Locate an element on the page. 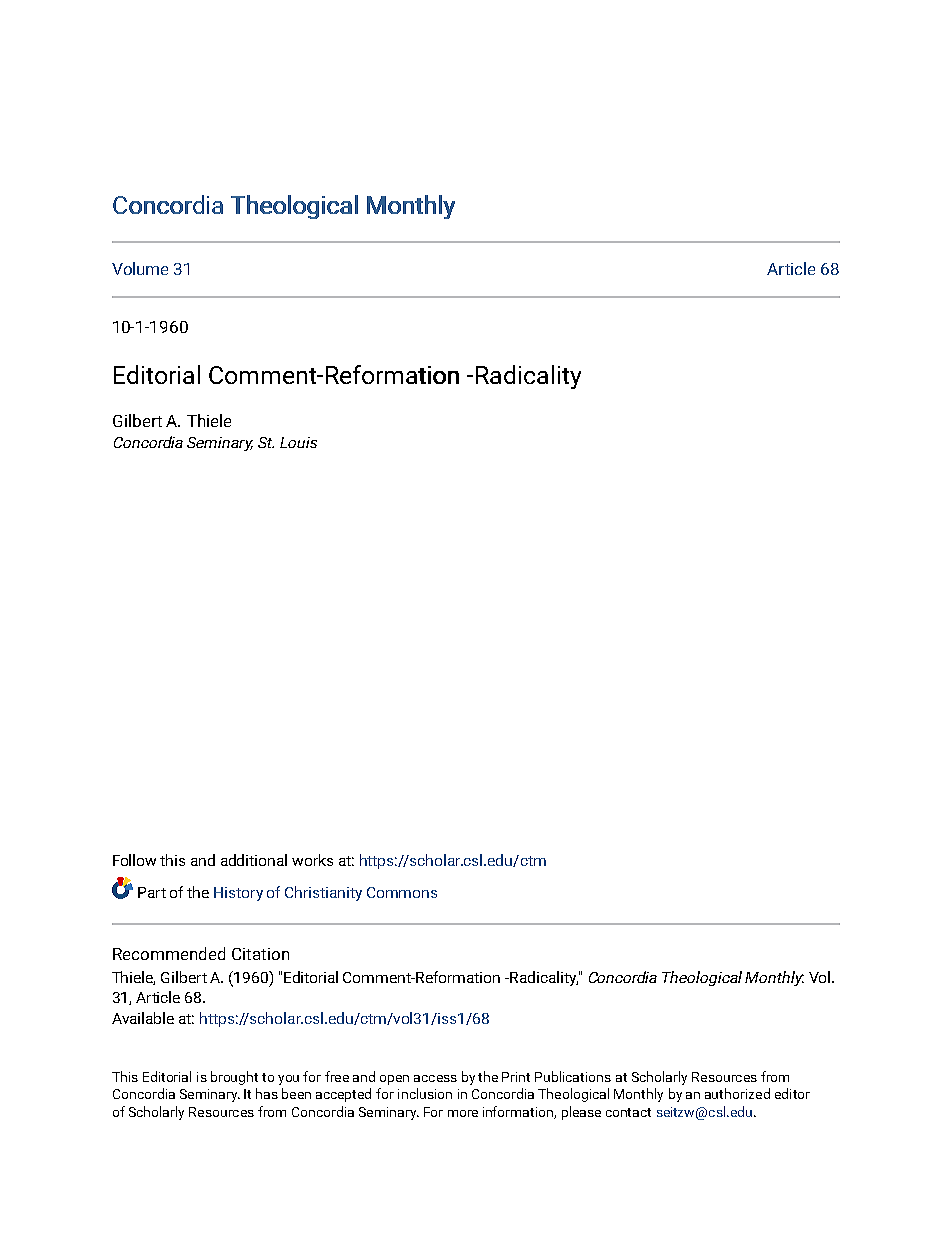 The image size is (952, 1233). Volume is located at coordinates (140, 268).
